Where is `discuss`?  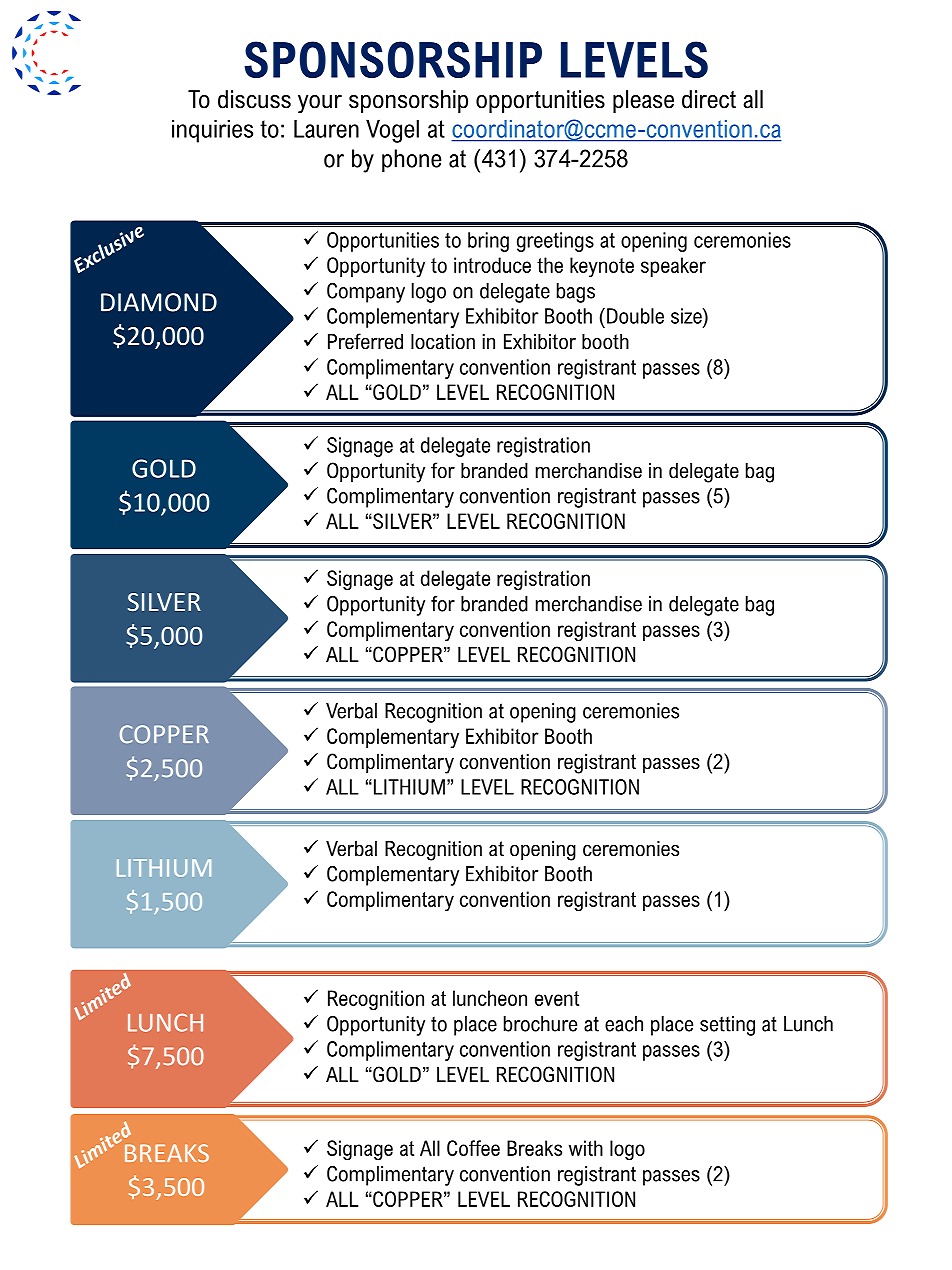
discuss is located at coordinates (254, 99).
